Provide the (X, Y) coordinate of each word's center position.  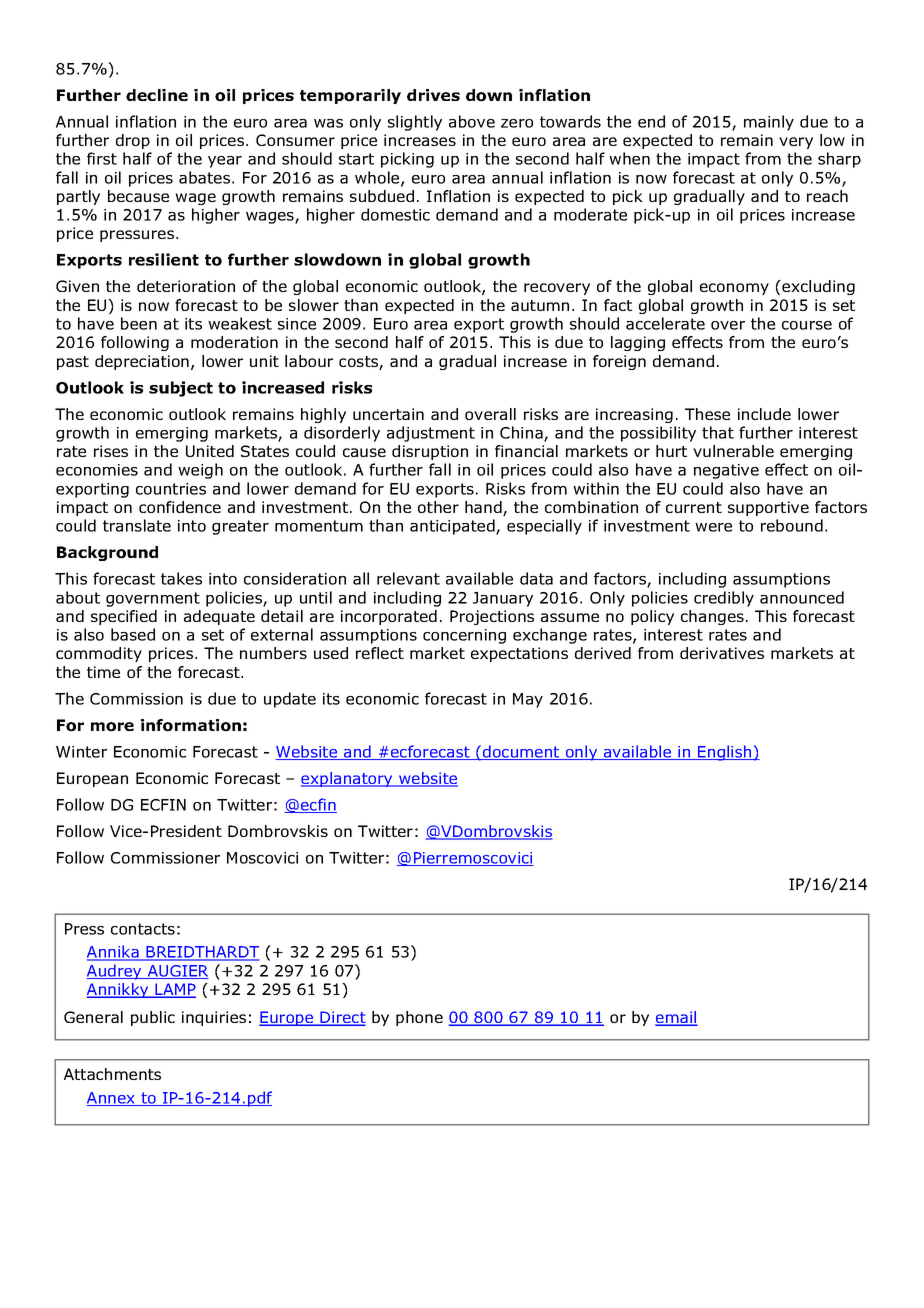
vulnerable (733, 451)
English (725, 753)
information (191, 725)
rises (111, 451)
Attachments (112, 1074)
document (521, 752)
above (472, 121)
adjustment (431, 434)
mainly (769, 123)
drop (133, 141)
